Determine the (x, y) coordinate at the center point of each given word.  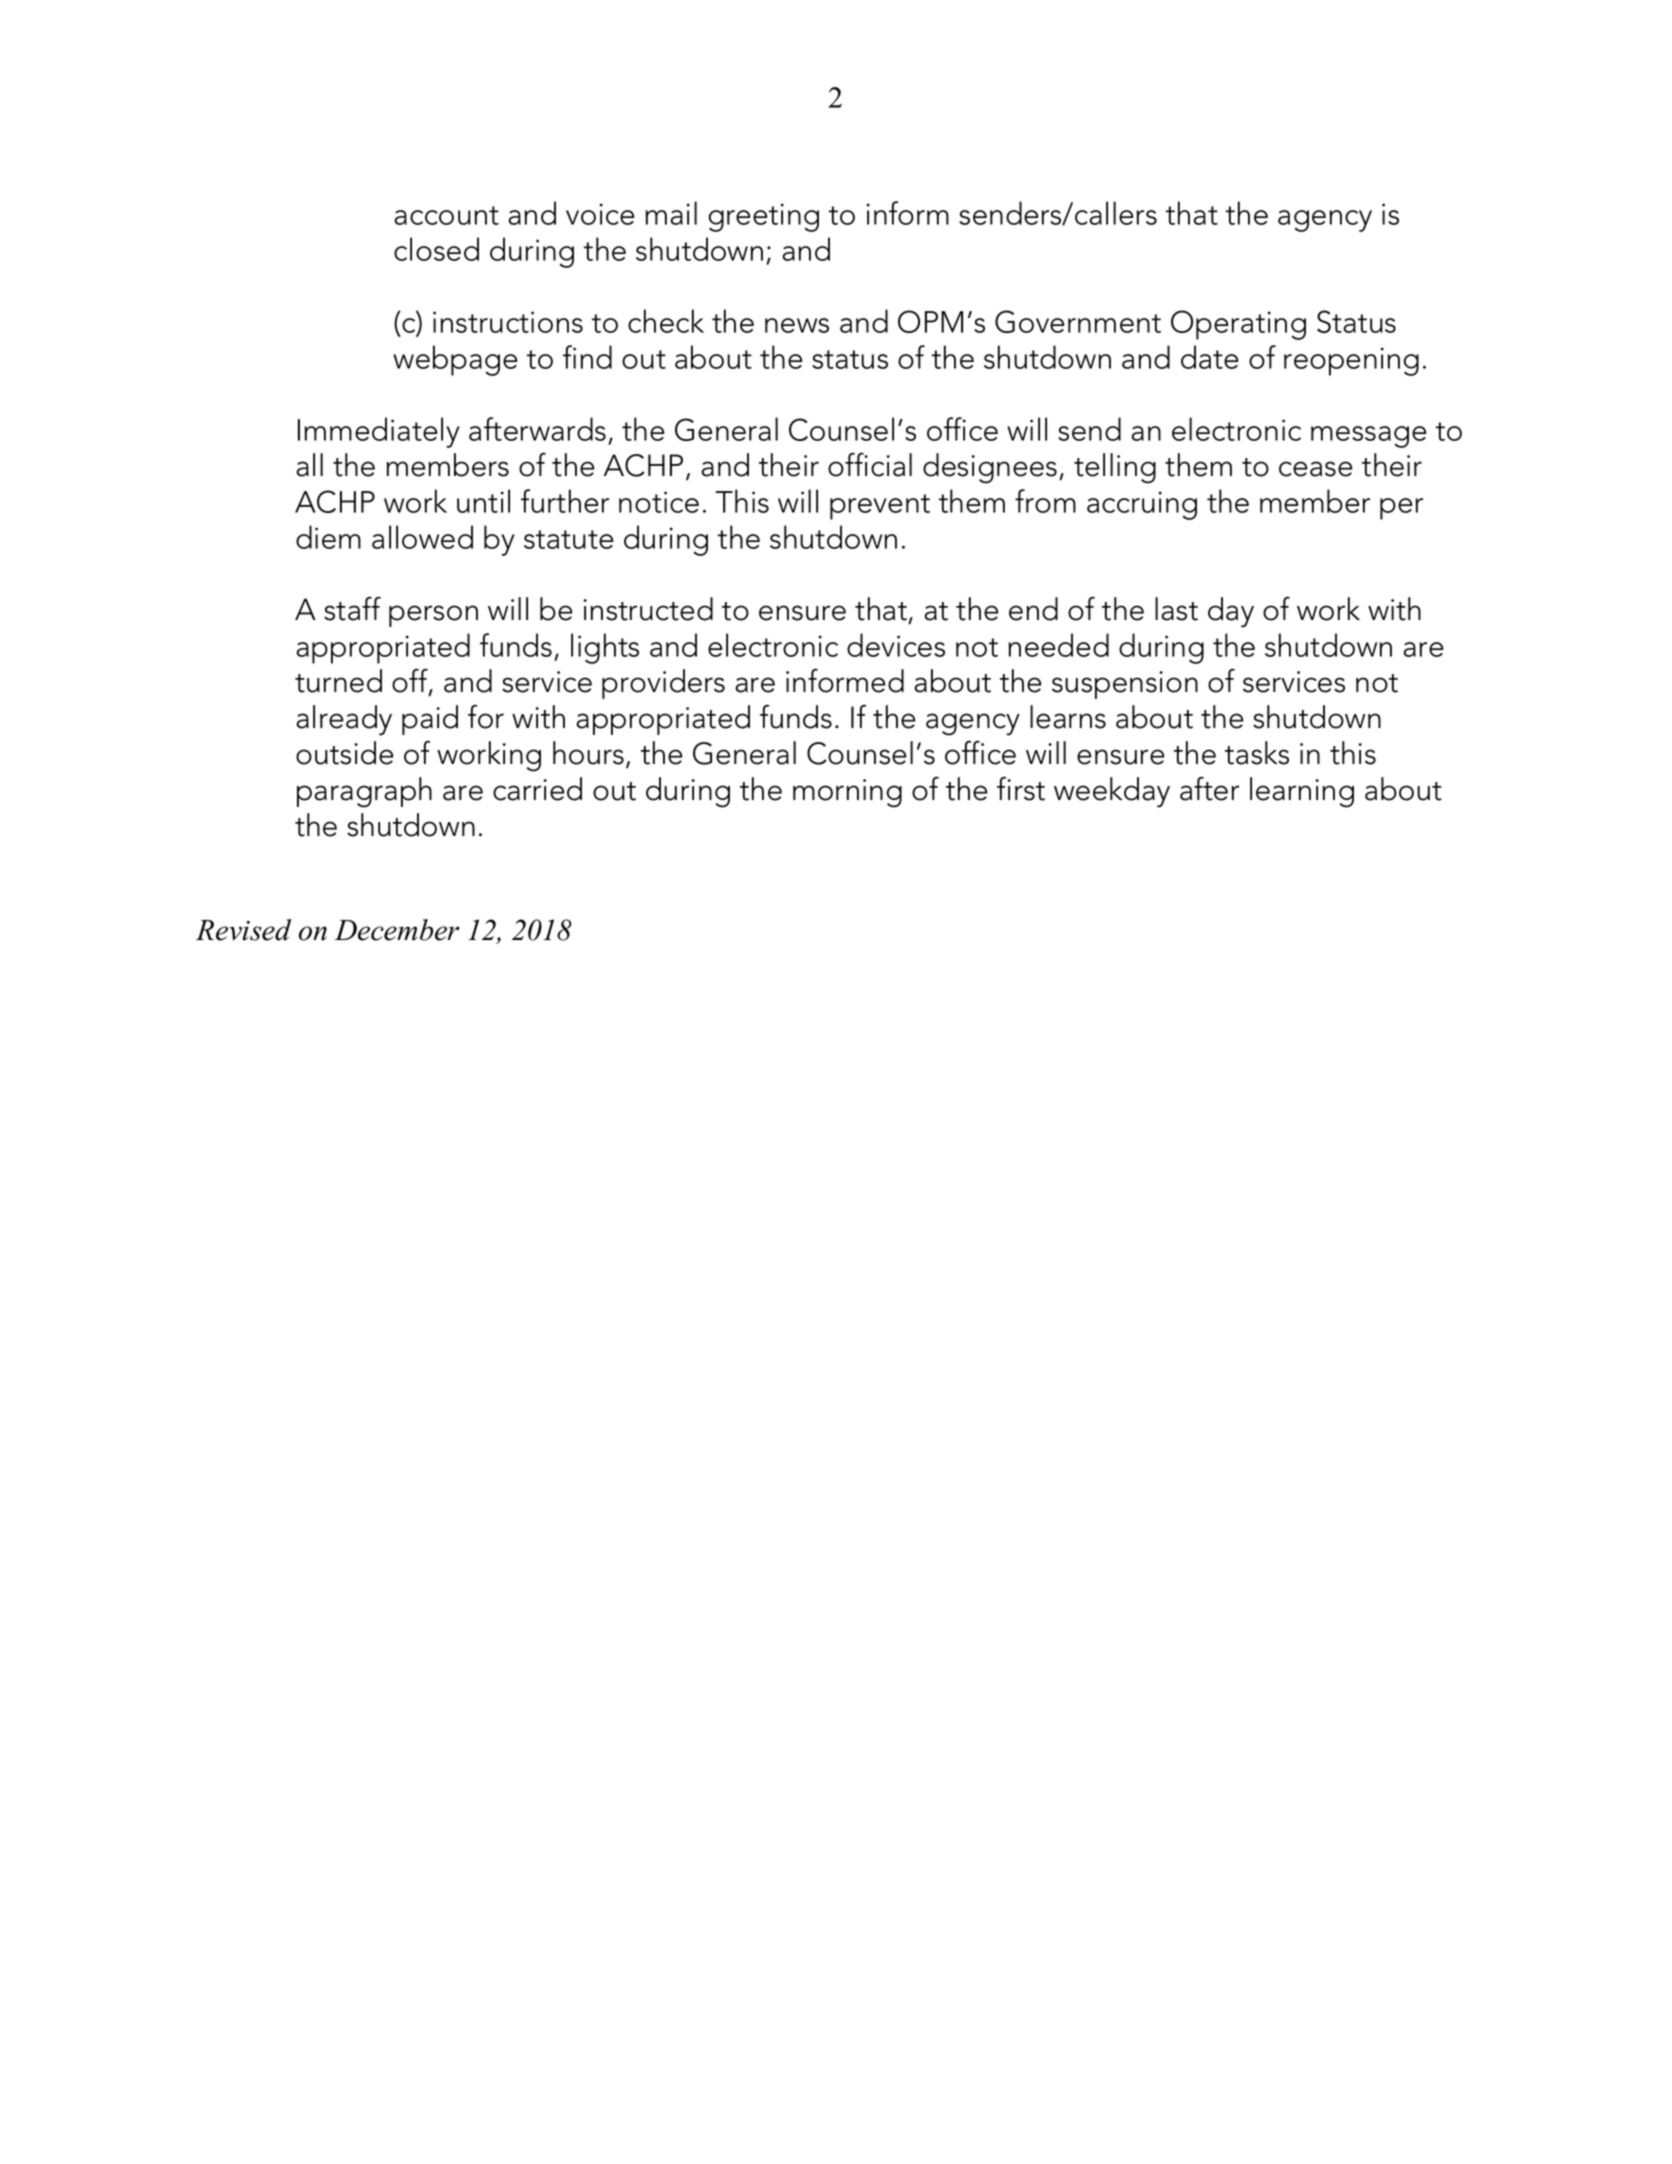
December (397, 930)
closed (436, 249)
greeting (763, 217)
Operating (1238, 325)
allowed (422, 537)
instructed (648, 609)
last (1176, 609)
